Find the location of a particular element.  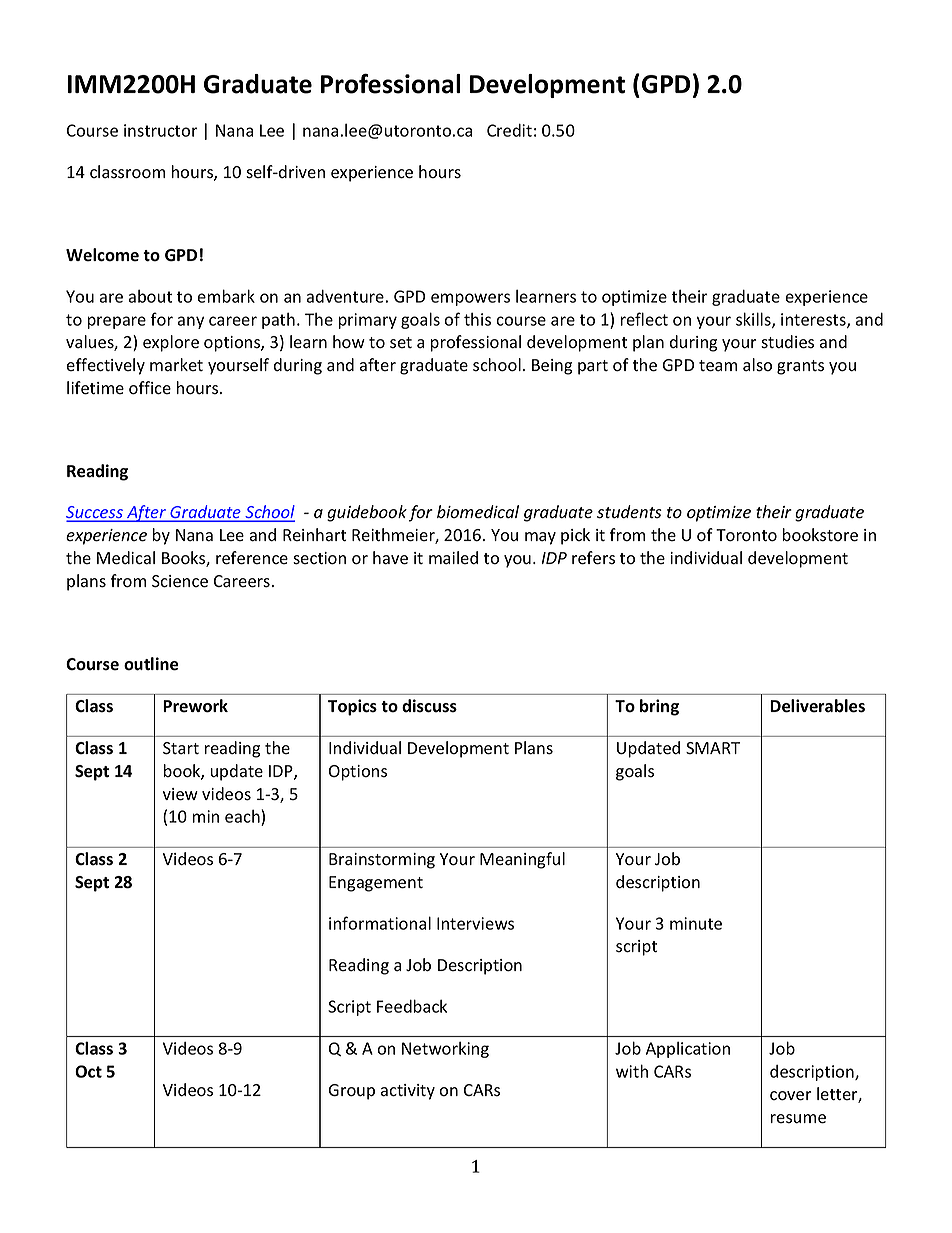

Meaningful is located at coordinates (522, 860).
